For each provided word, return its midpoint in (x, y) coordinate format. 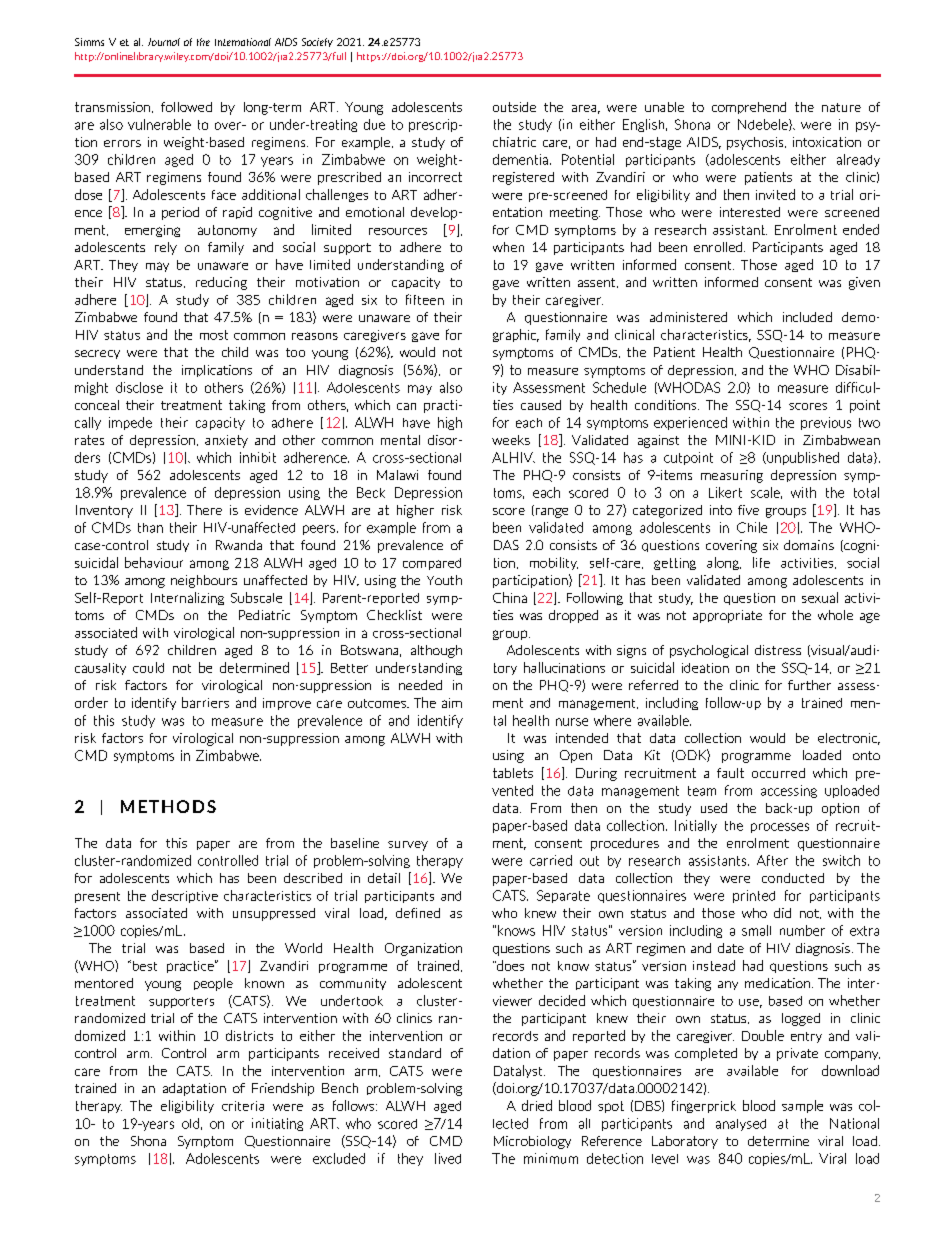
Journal (164, 42)
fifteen (425, 299)
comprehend (749, 108)
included (807, 317)
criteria (243, 1106)
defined (418, 913)
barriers (205, 702)
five (748, 510)
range (552, 513)
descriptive (185, 896)
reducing (221, 283)
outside (514, 107)
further (809, 685)
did (782, 913)
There (204, 510)
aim (452, 703)
